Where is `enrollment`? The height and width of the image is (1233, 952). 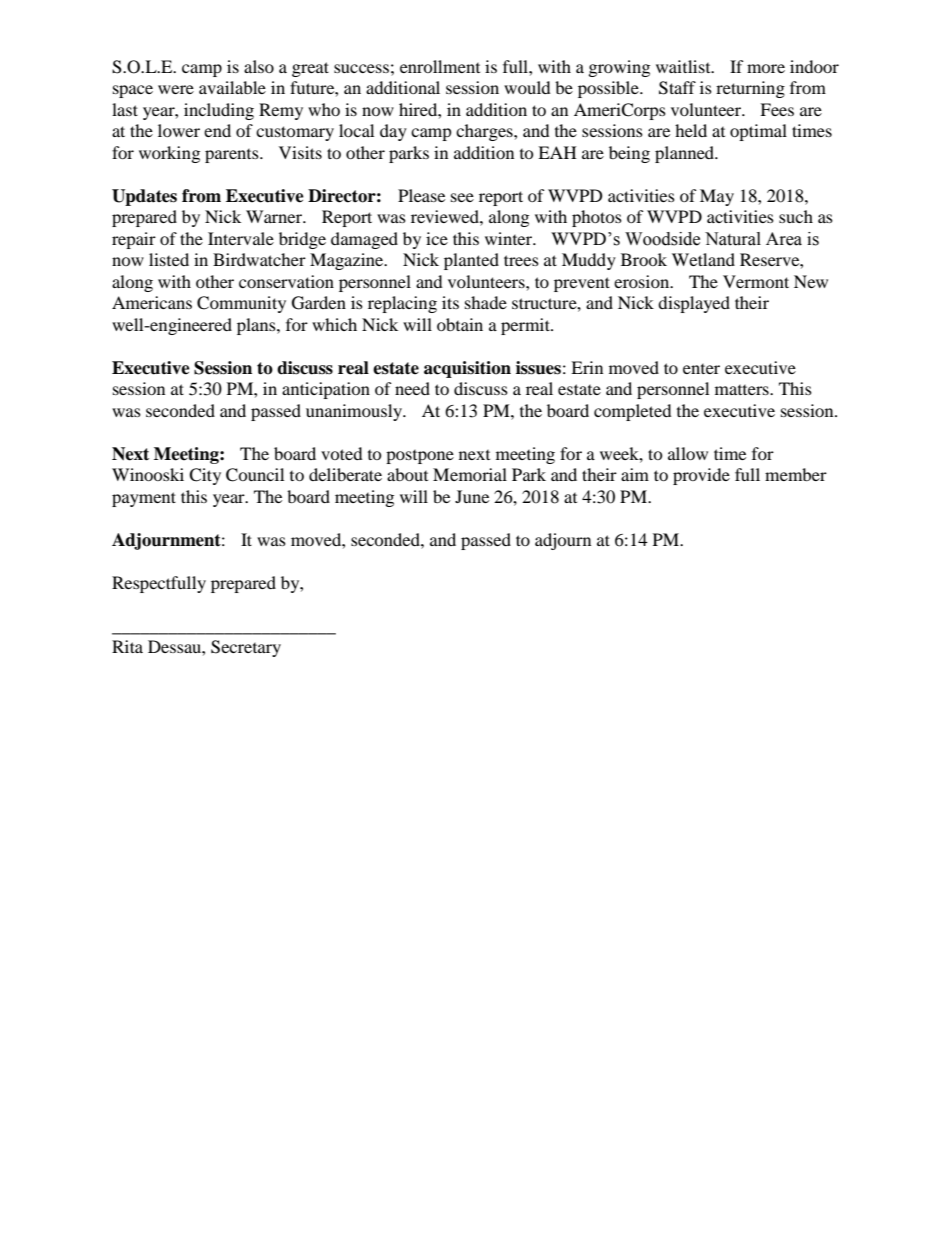 enrollment is located at coordinates (440, 66).
